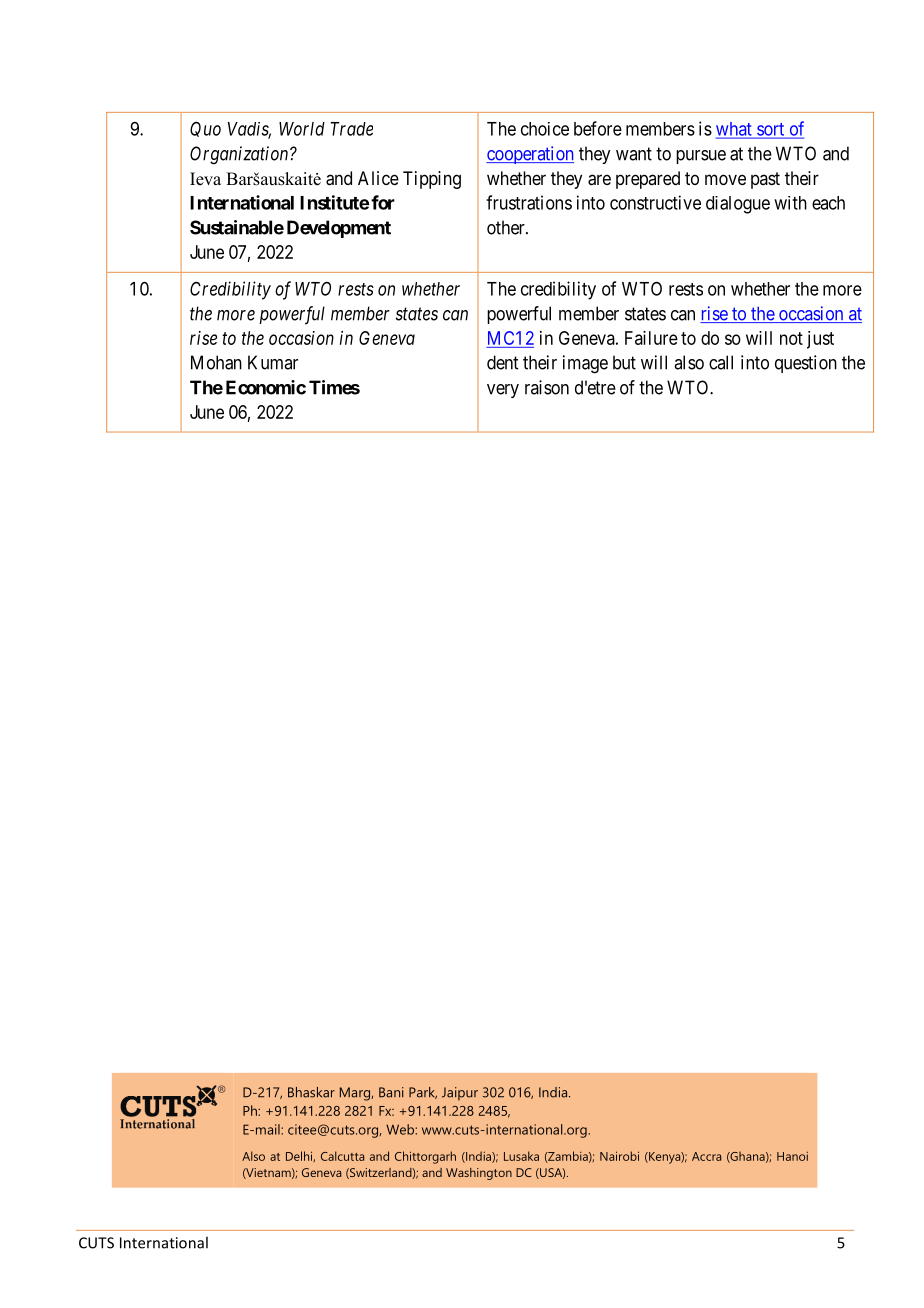  I want to click on Calcutta, so click(342, 1156).
